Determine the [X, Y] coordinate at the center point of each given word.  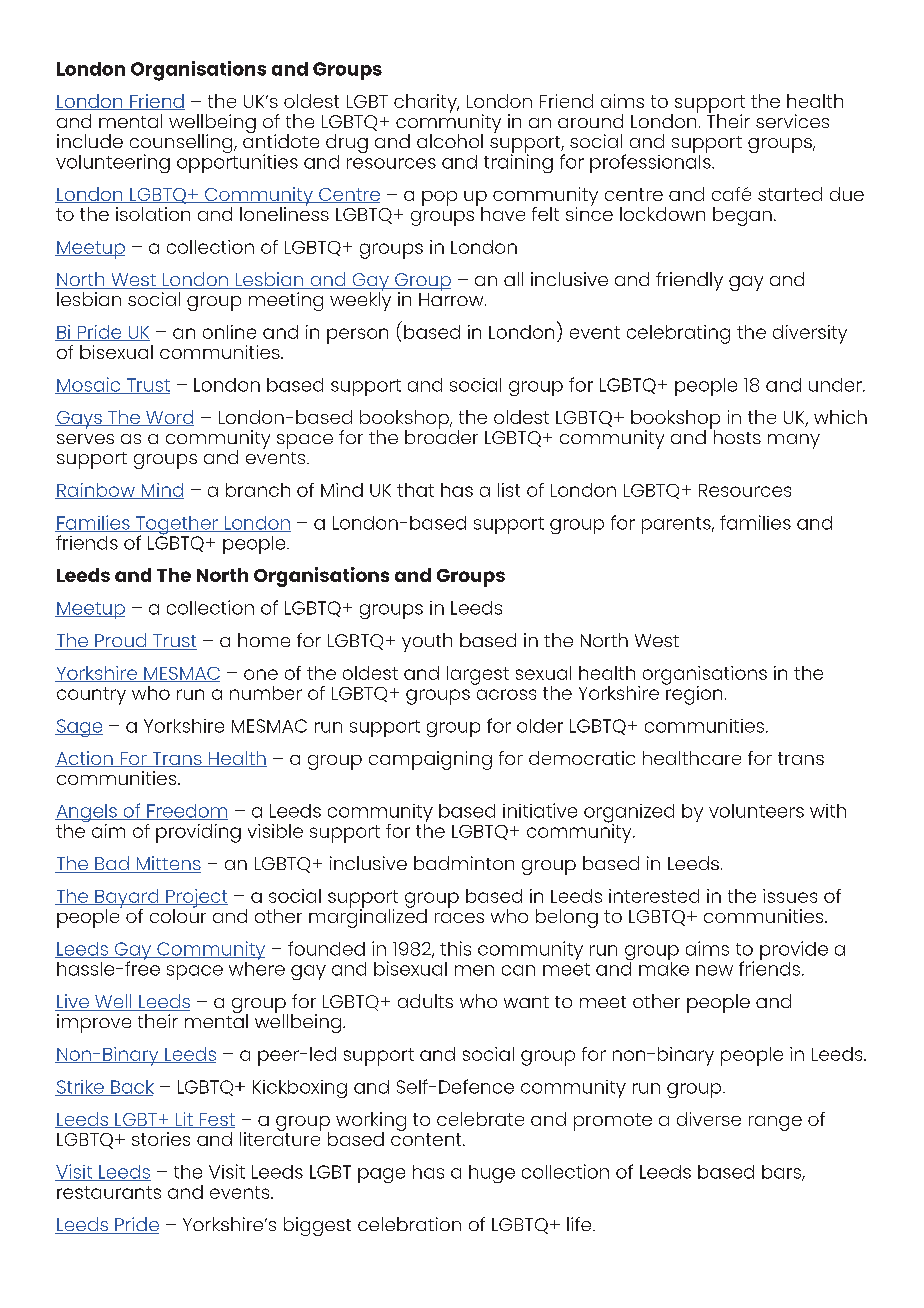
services [792, 121]
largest [478, 675]
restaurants [109, 1192]
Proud [121, 641]
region [693, 694]
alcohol [450, 141]
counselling [182, 145]
